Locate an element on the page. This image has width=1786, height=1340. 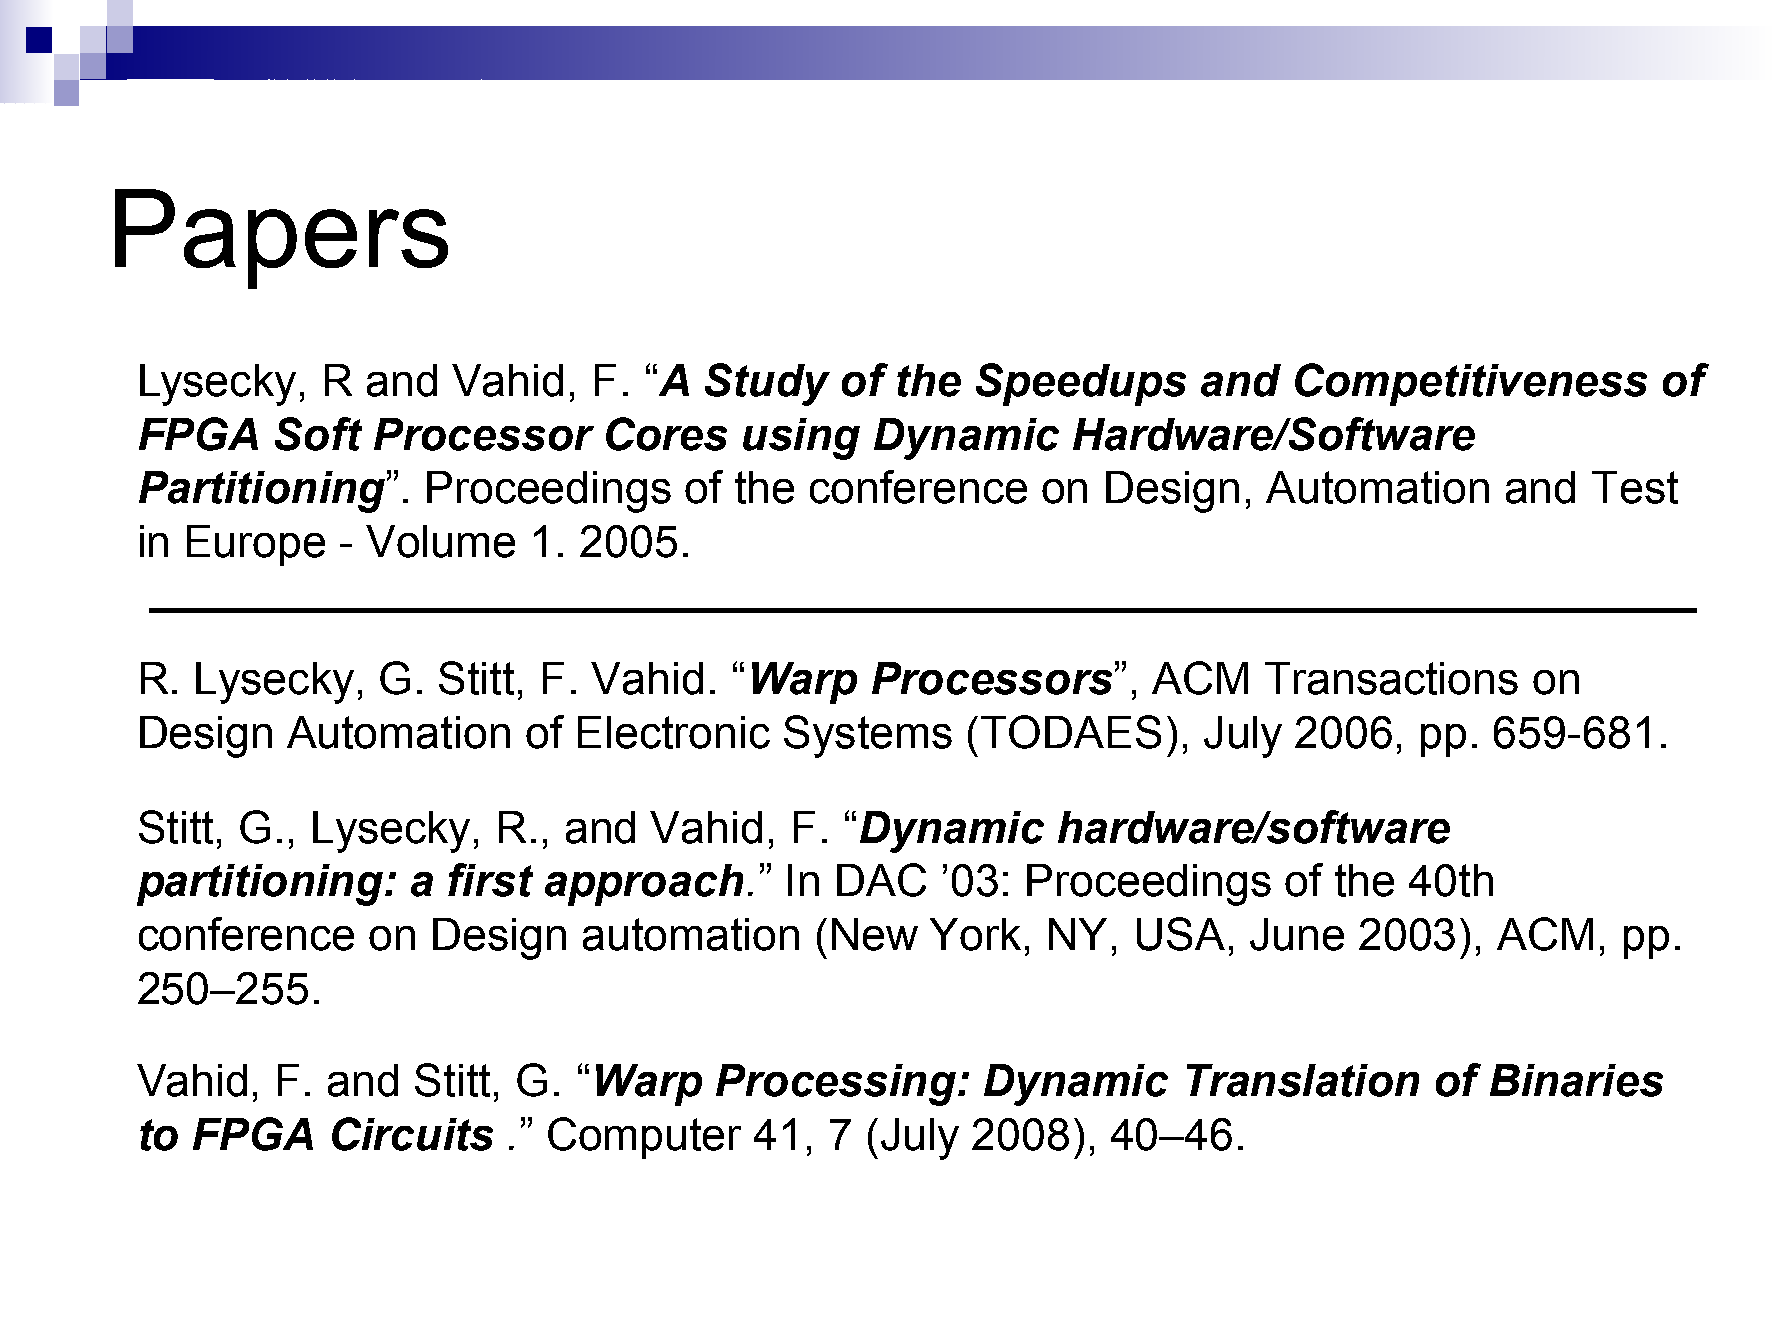
Binaries is located at coordinates (1576, 1080).
